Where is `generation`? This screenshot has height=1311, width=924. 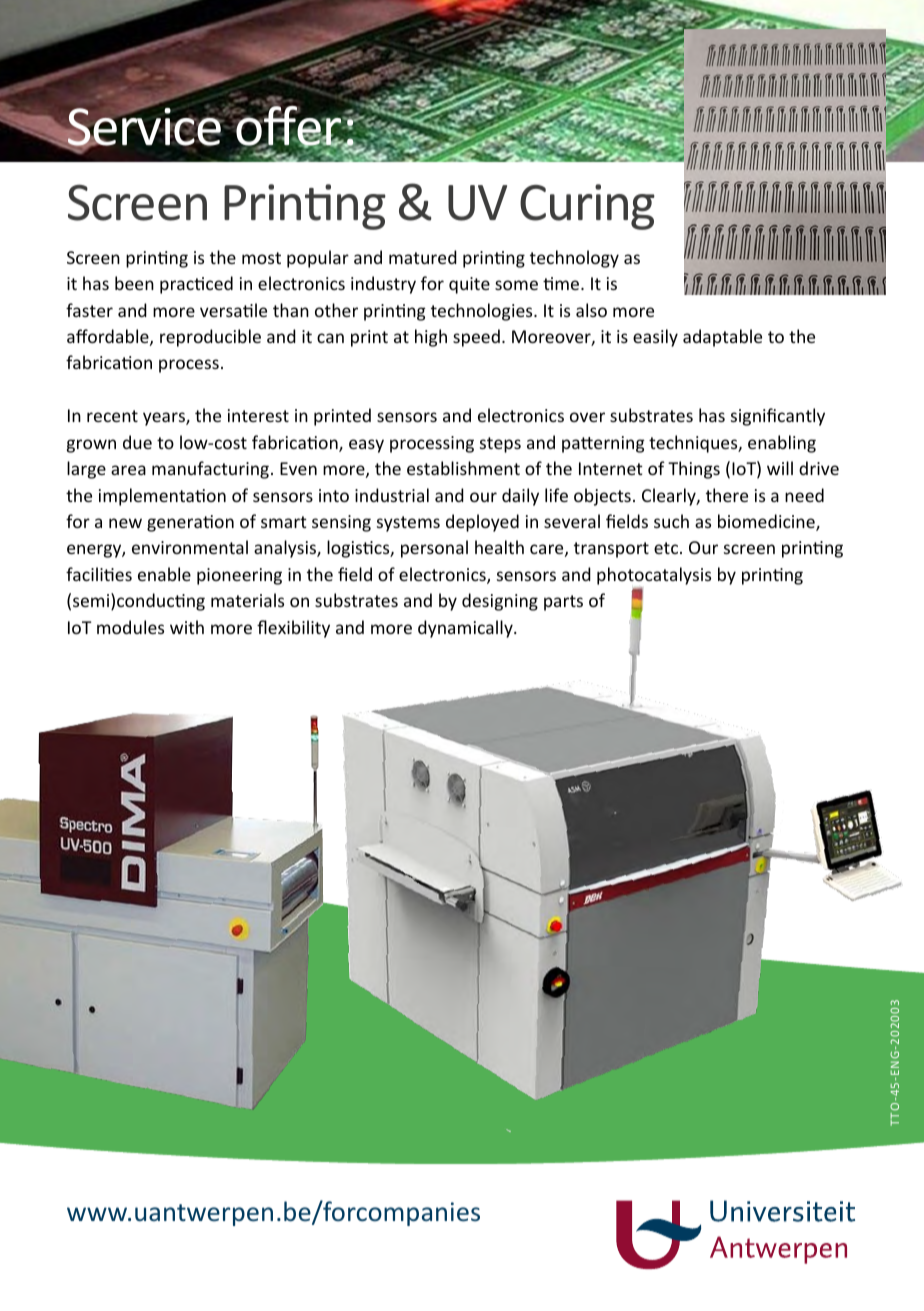
generation is located at coordinates (190, 523).
